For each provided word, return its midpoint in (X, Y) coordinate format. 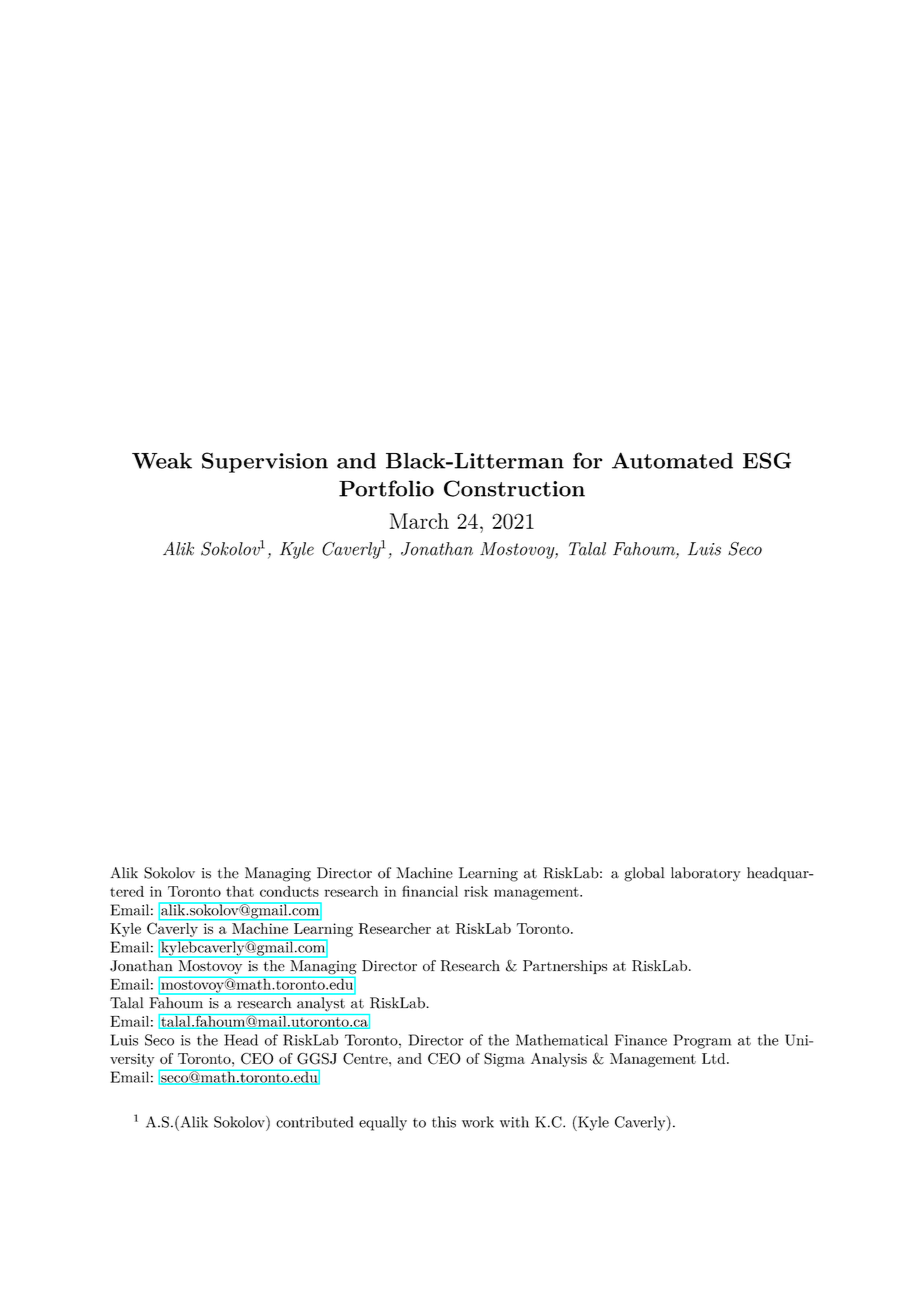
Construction (514, 488)
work (478, 1122)
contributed (314, 1122)
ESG (767, 460)
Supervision (265, 462)
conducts (289, 891)
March (419, 521)
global (644, 874)
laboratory (706, 874)
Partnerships (565, 967)
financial (430, 891)
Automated (672, 460)
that (240, 891)
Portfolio (386, 488)
